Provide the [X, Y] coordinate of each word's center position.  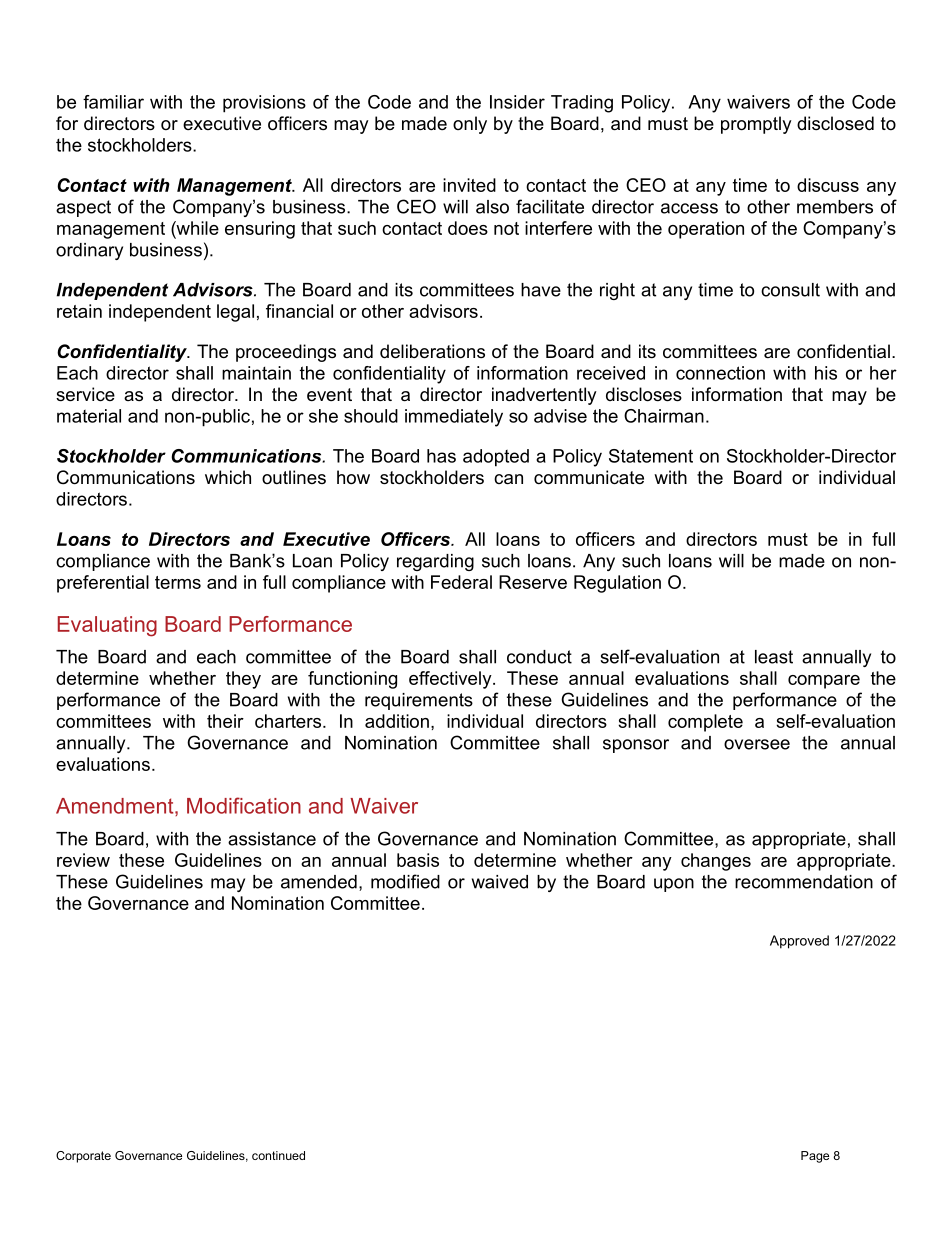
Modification [244, 805]
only [470, 125]
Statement [651, 456]
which [228, 477]
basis [418, 860]
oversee [757, 744]
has [441, 456]
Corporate [83, 1157]
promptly [756, 125]
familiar [113, 102]
